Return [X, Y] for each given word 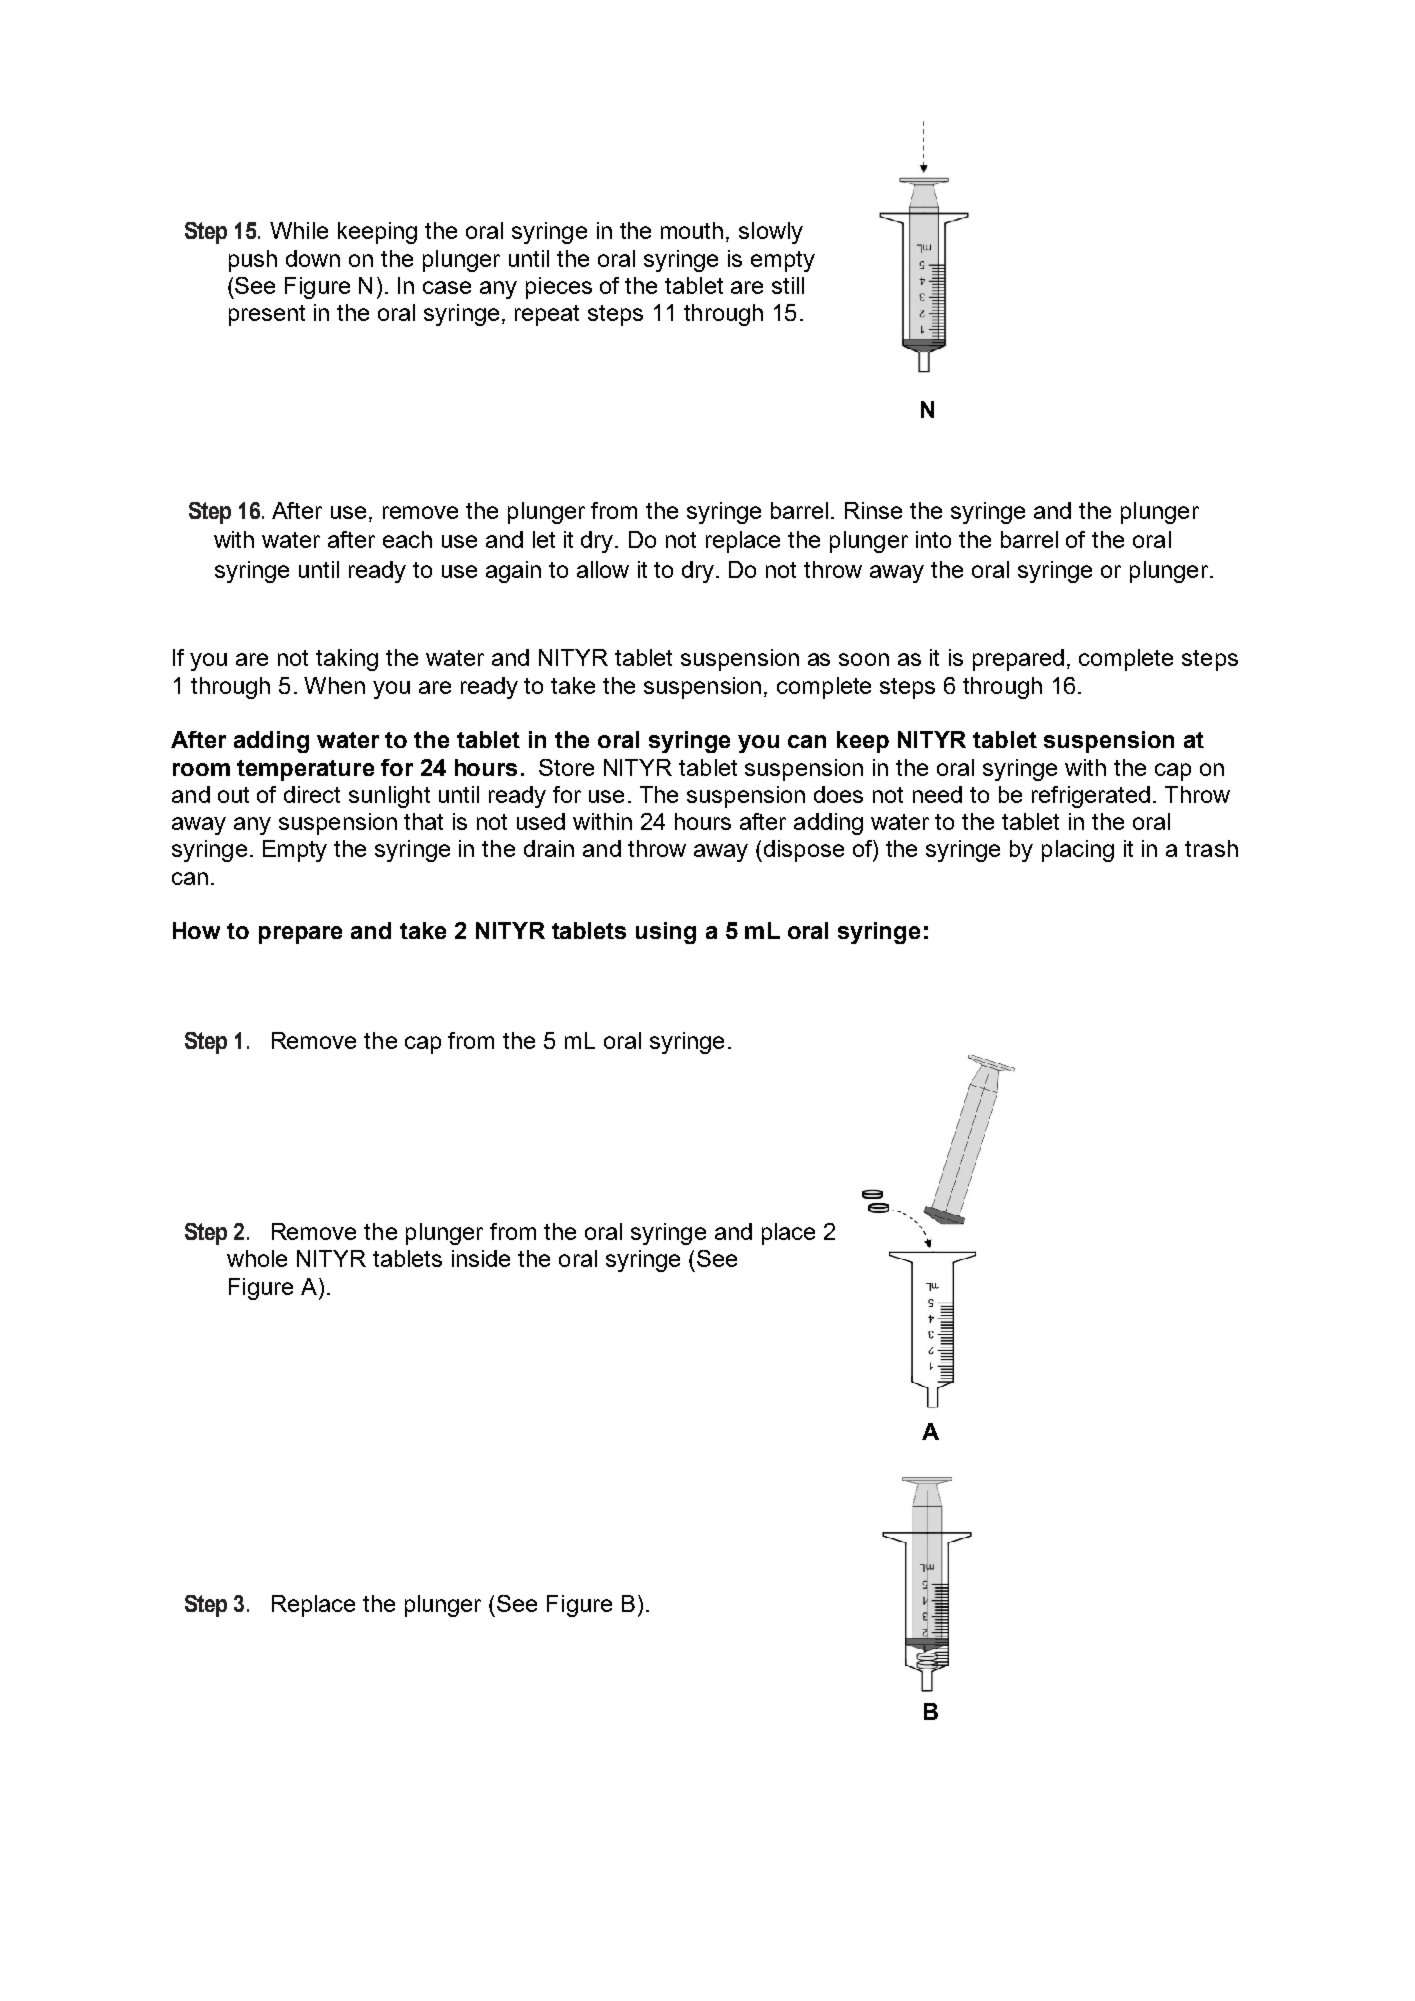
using [666, 933]
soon [864, 659]
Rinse [873, 510]
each [407, 539]
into [933, 539]
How [196, 930]
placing [1078, 851]
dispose [802, 851]
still [788, 285]
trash [1211, 848]
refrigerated [1091, 797]
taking [347, 660]
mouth [692, 230]
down [313, 258]
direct [312, 794]
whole [257, 1258]
